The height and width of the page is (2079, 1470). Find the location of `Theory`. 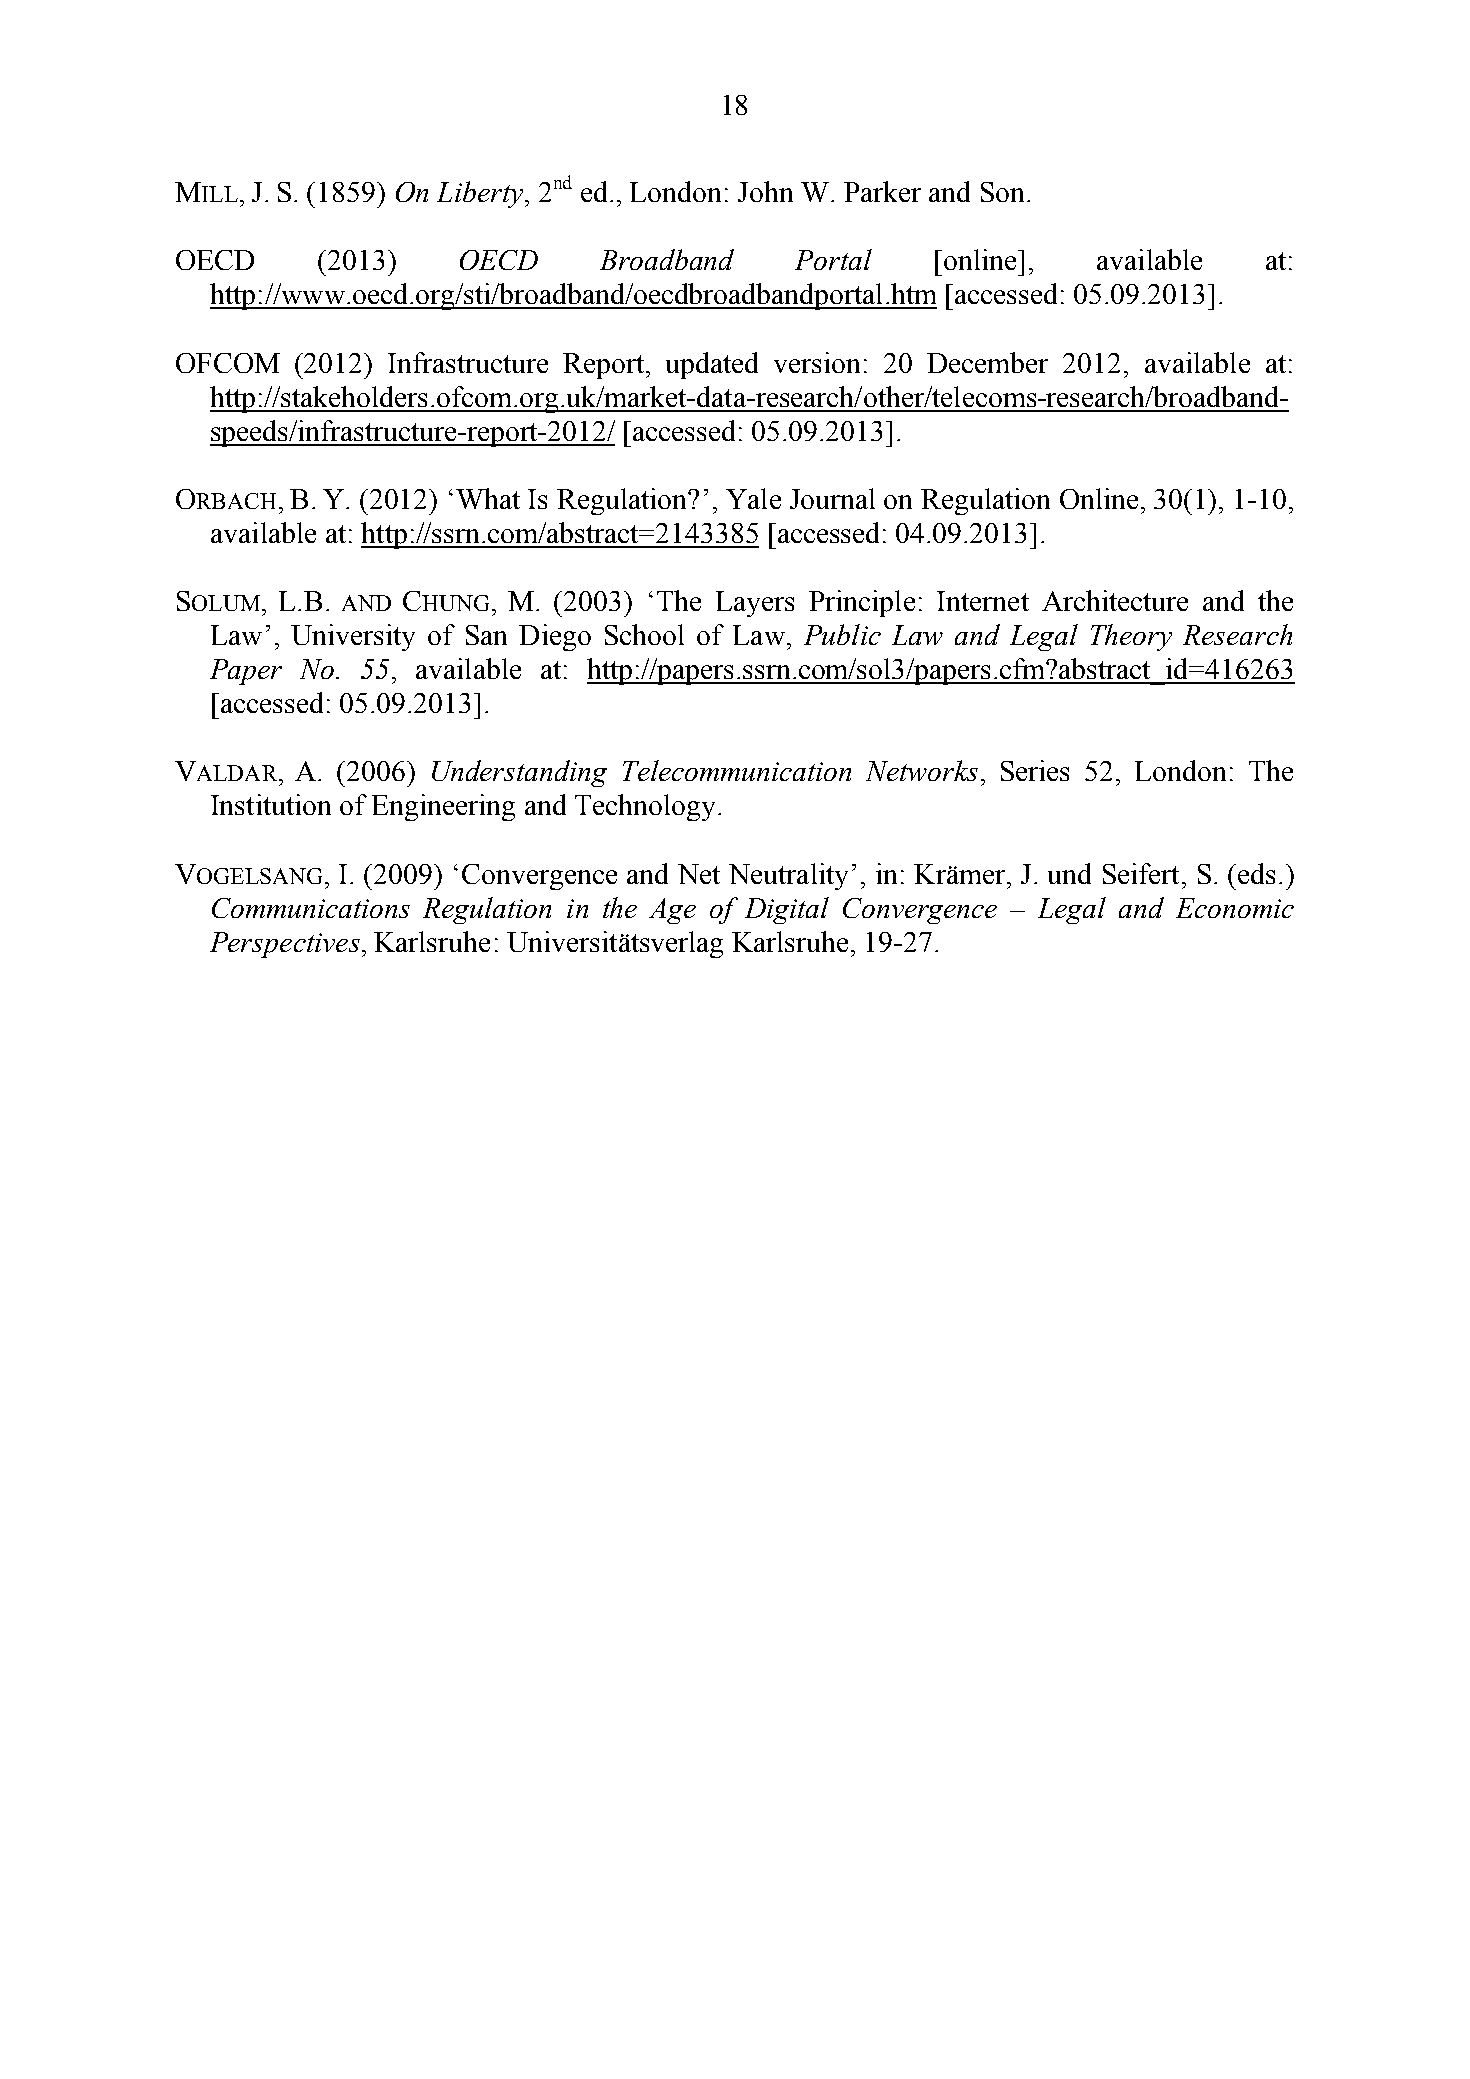

Theory is located at coordinates (1131, 637).
